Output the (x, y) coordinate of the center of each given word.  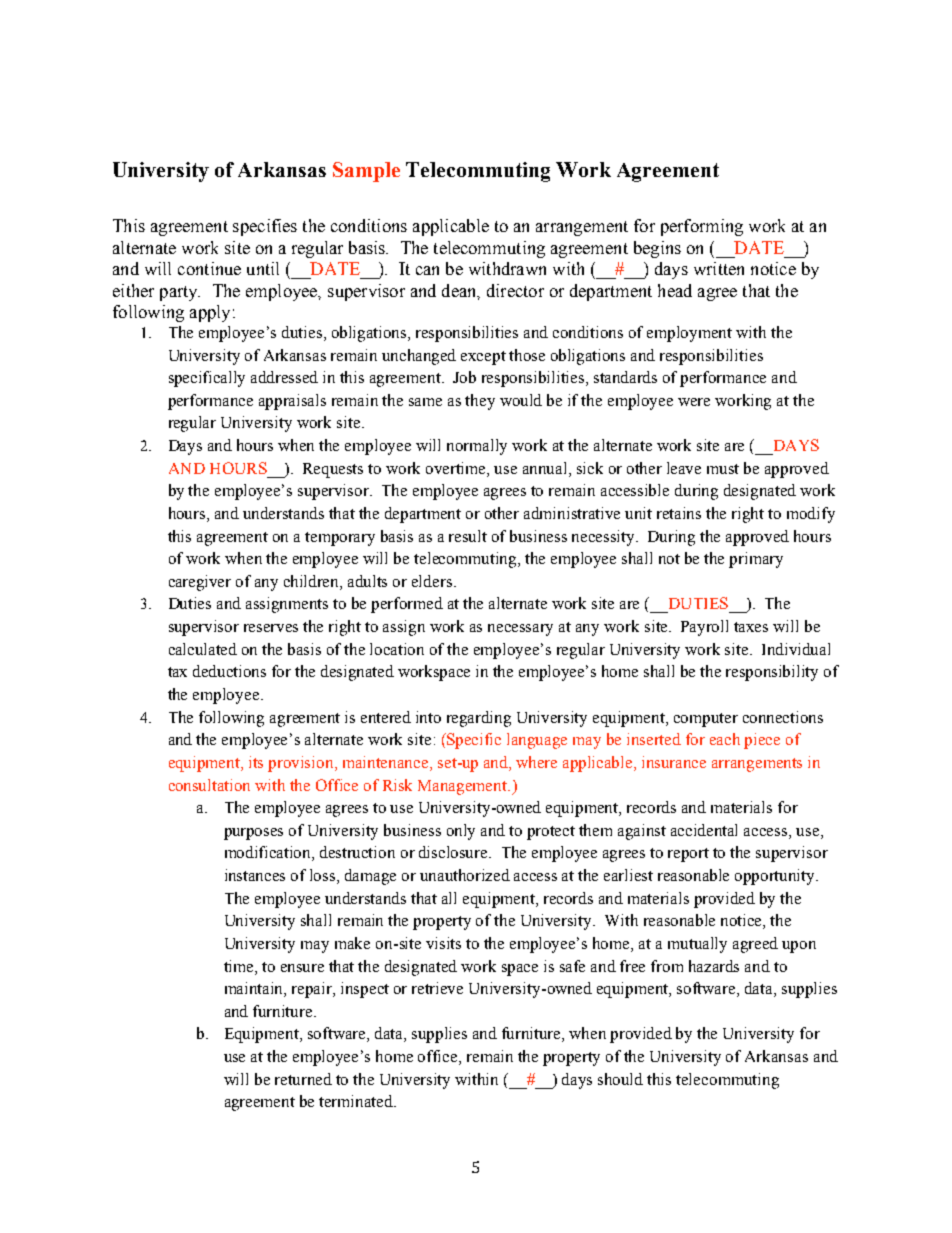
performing (702, 227)
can (427, 270)
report (688, 855)
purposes (253, 834)
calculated (203, 649)
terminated (357, 1101)
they (480, 402)
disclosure (454, 852)
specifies (265, 227)
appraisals (292, 402)
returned (303, 1079)
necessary (520, 630)
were (694, 402)
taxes (751, 627)
